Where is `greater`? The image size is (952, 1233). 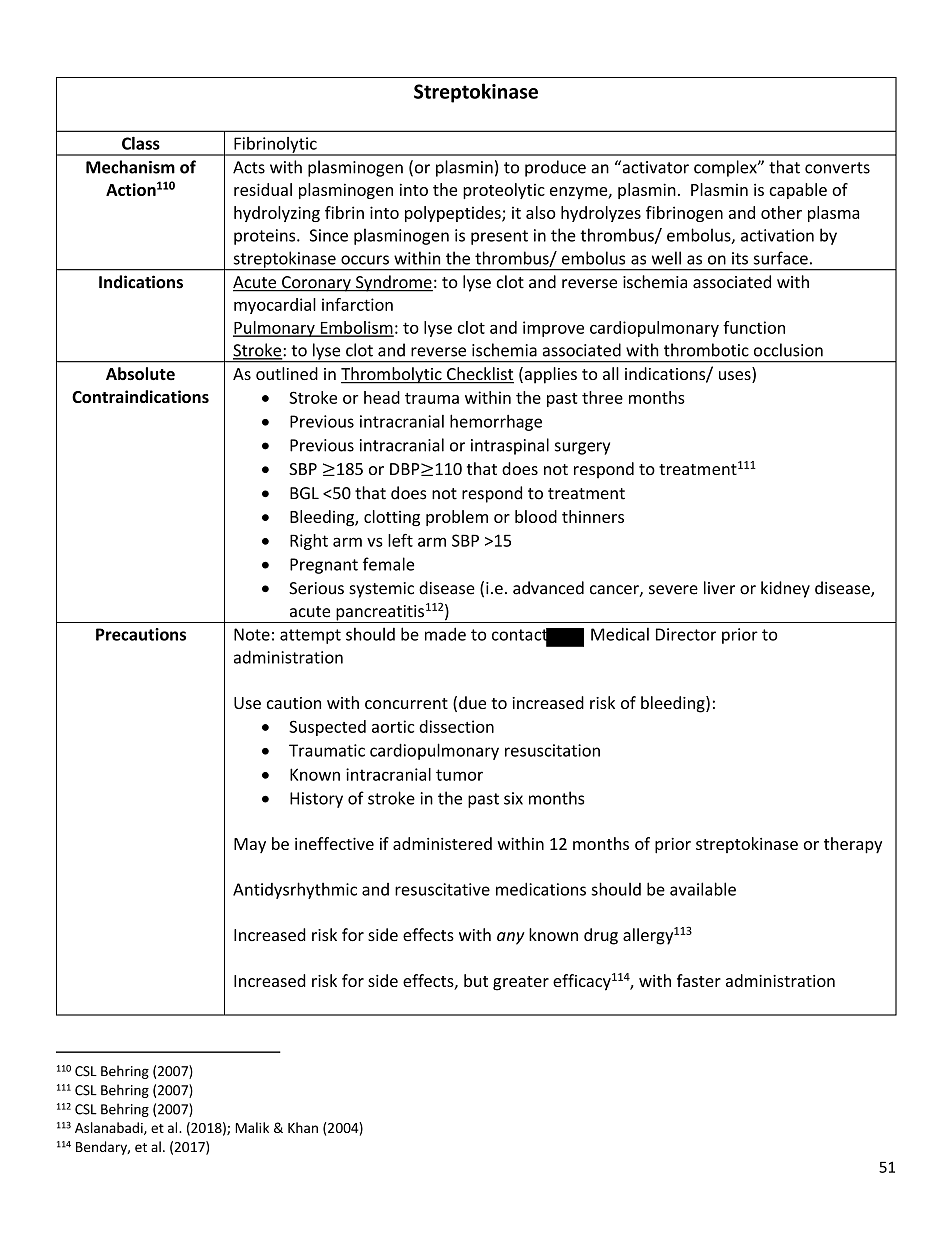
greater is located at coordinates (521, 983).
